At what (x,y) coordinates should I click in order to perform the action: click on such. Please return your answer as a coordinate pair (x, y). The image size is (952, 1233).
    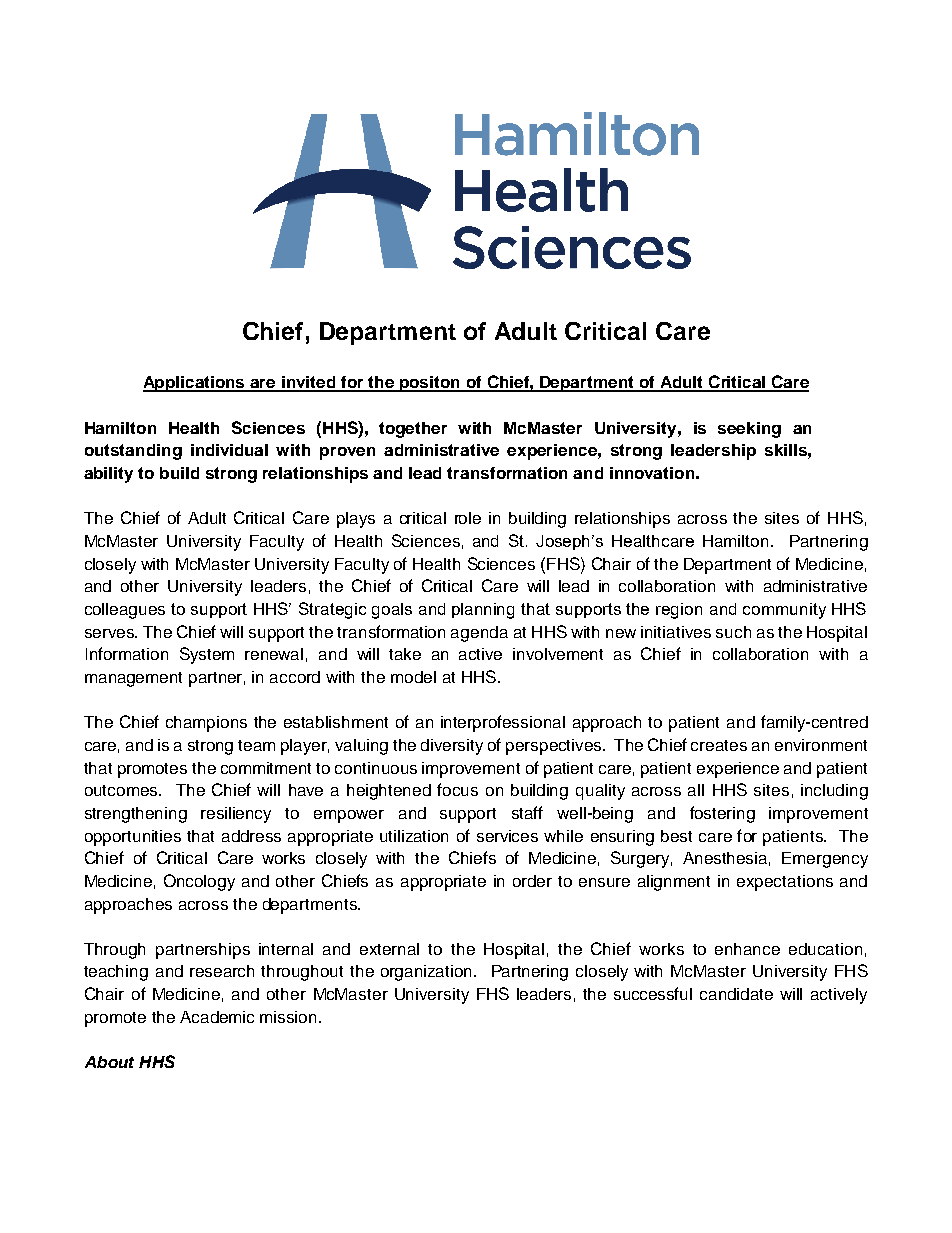
    Looking at the image, I should click on (733, 632).
